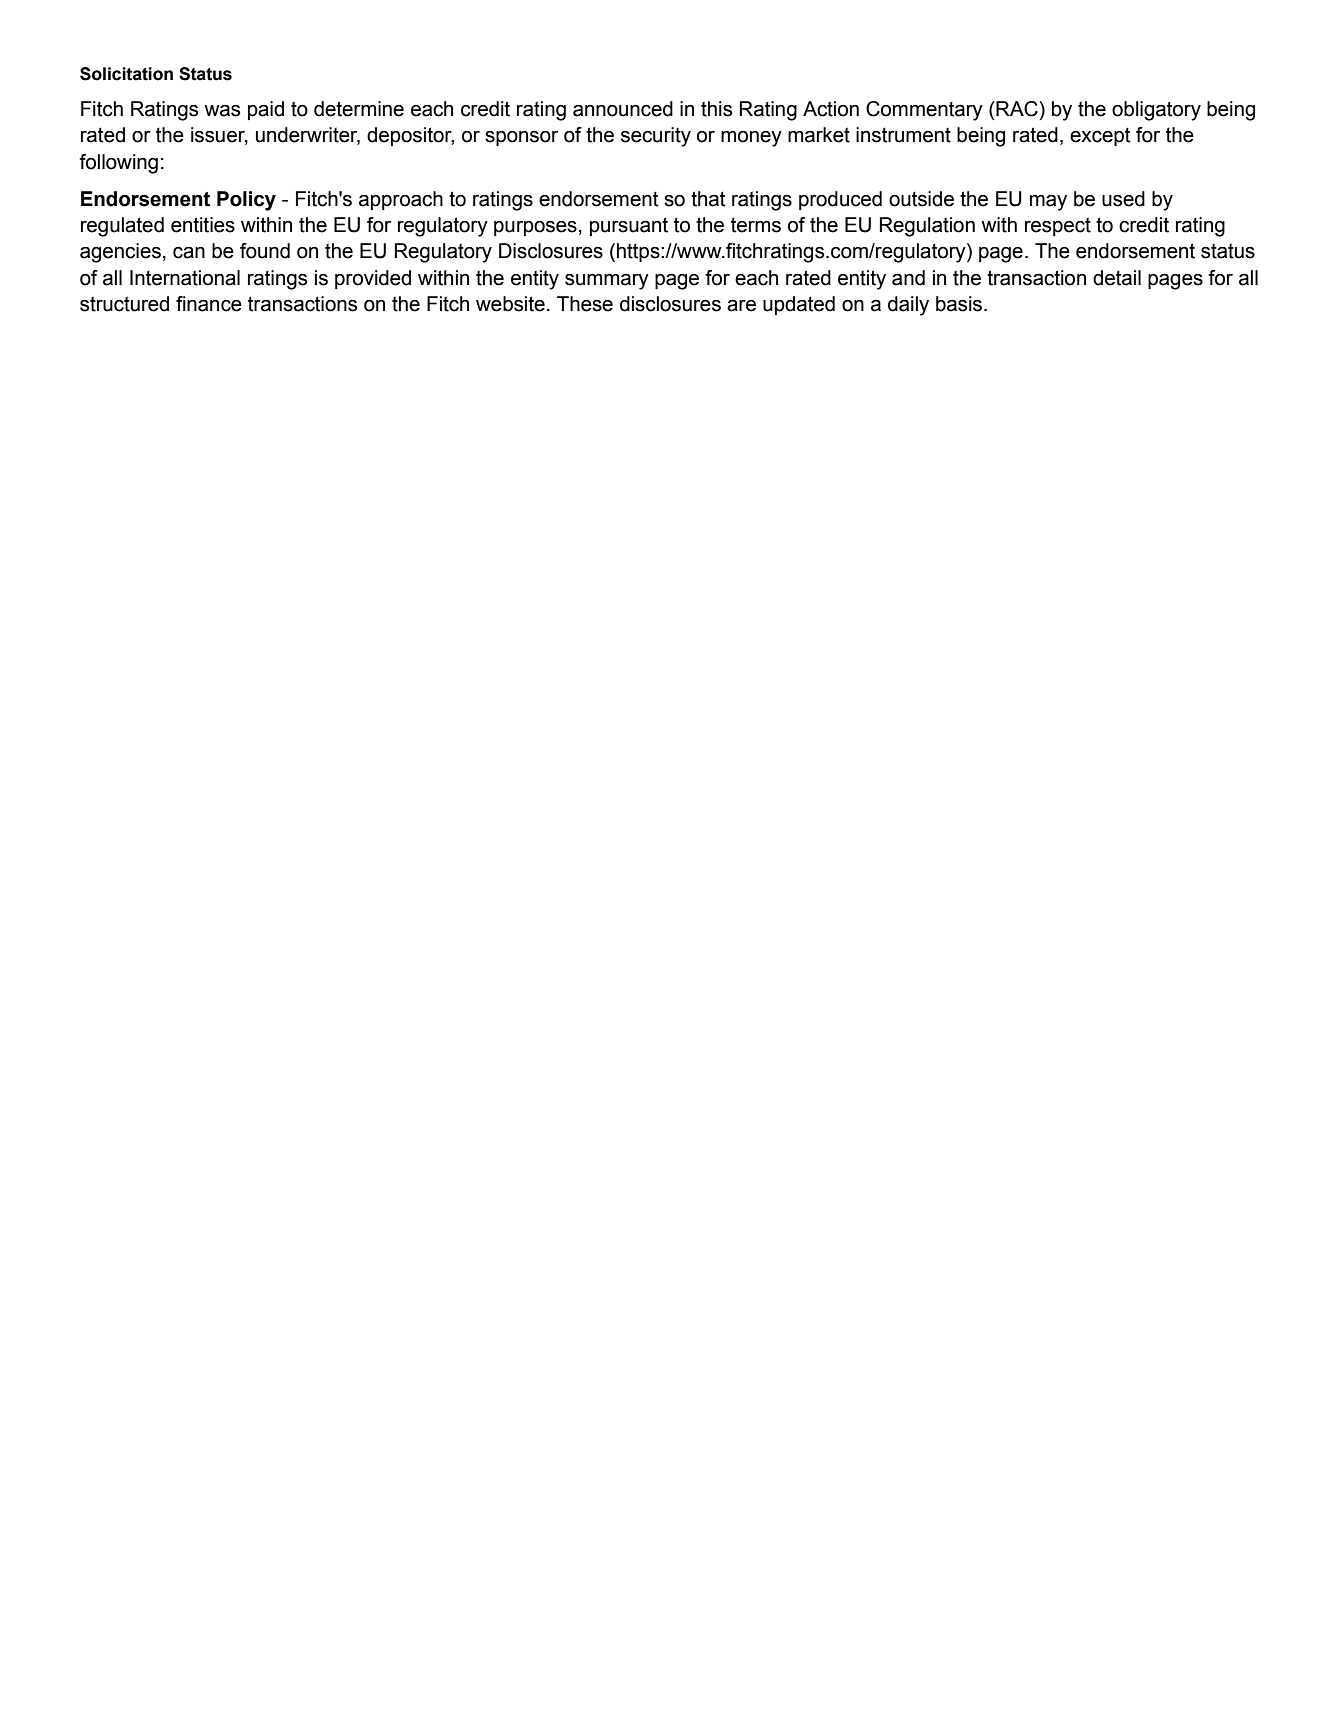 The width and height of the image is (1338, 1732). Describe the element at coordinates (960, 304) in the image. I see `basis` at that location.
